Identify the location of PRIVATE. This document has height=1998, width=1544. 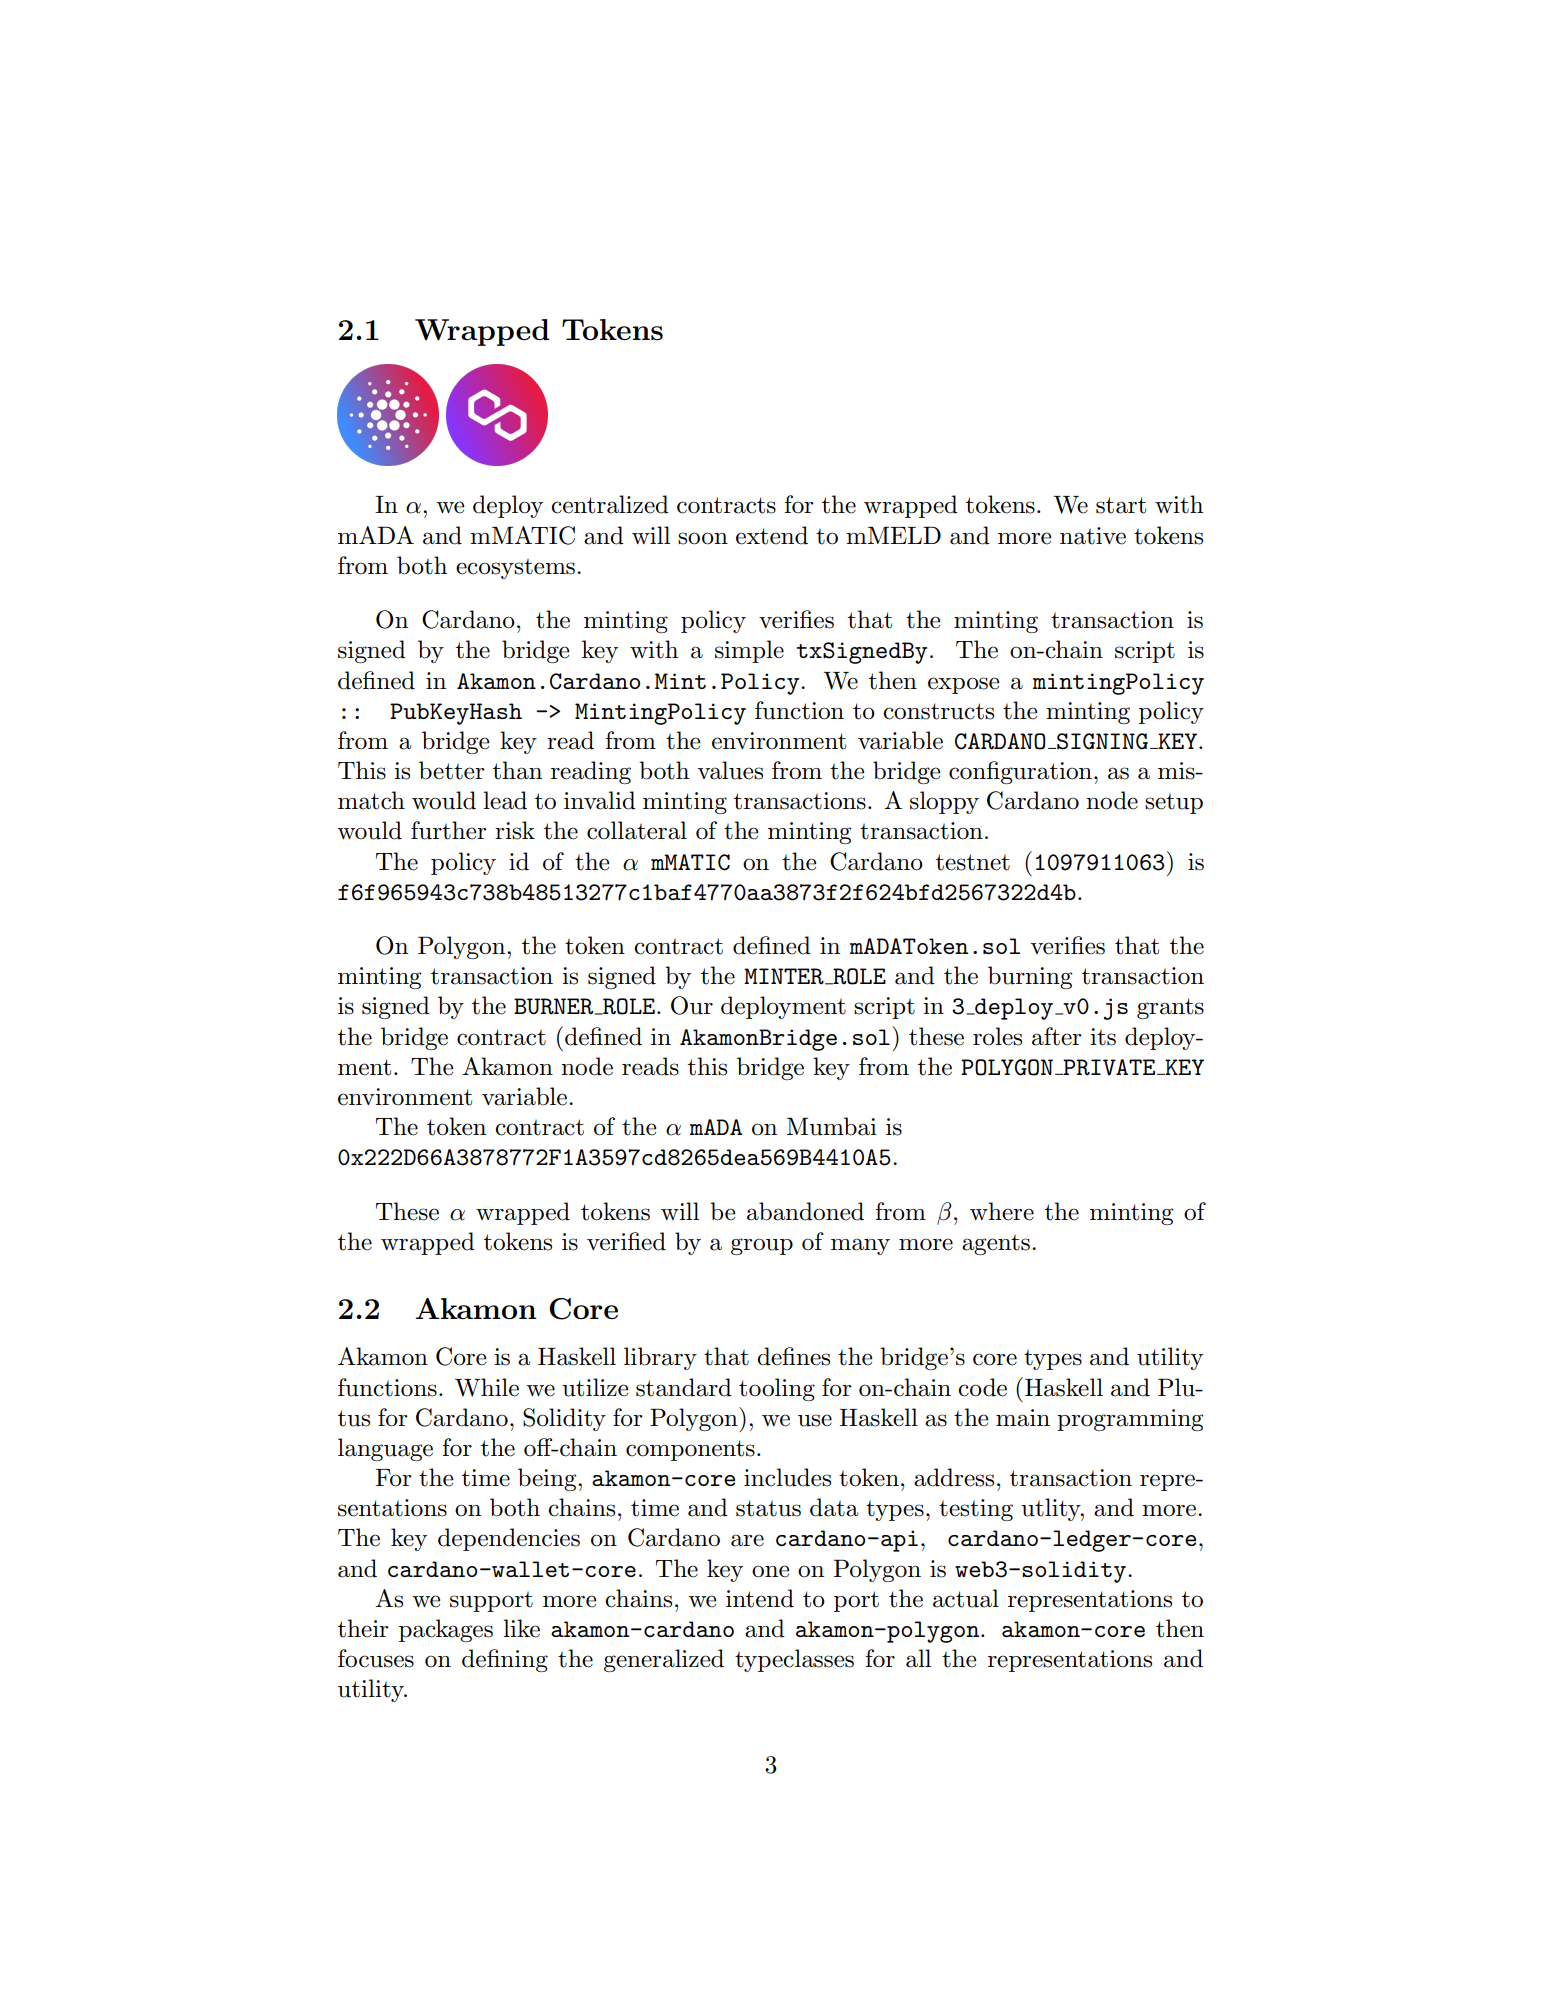
(1108, 1067).
